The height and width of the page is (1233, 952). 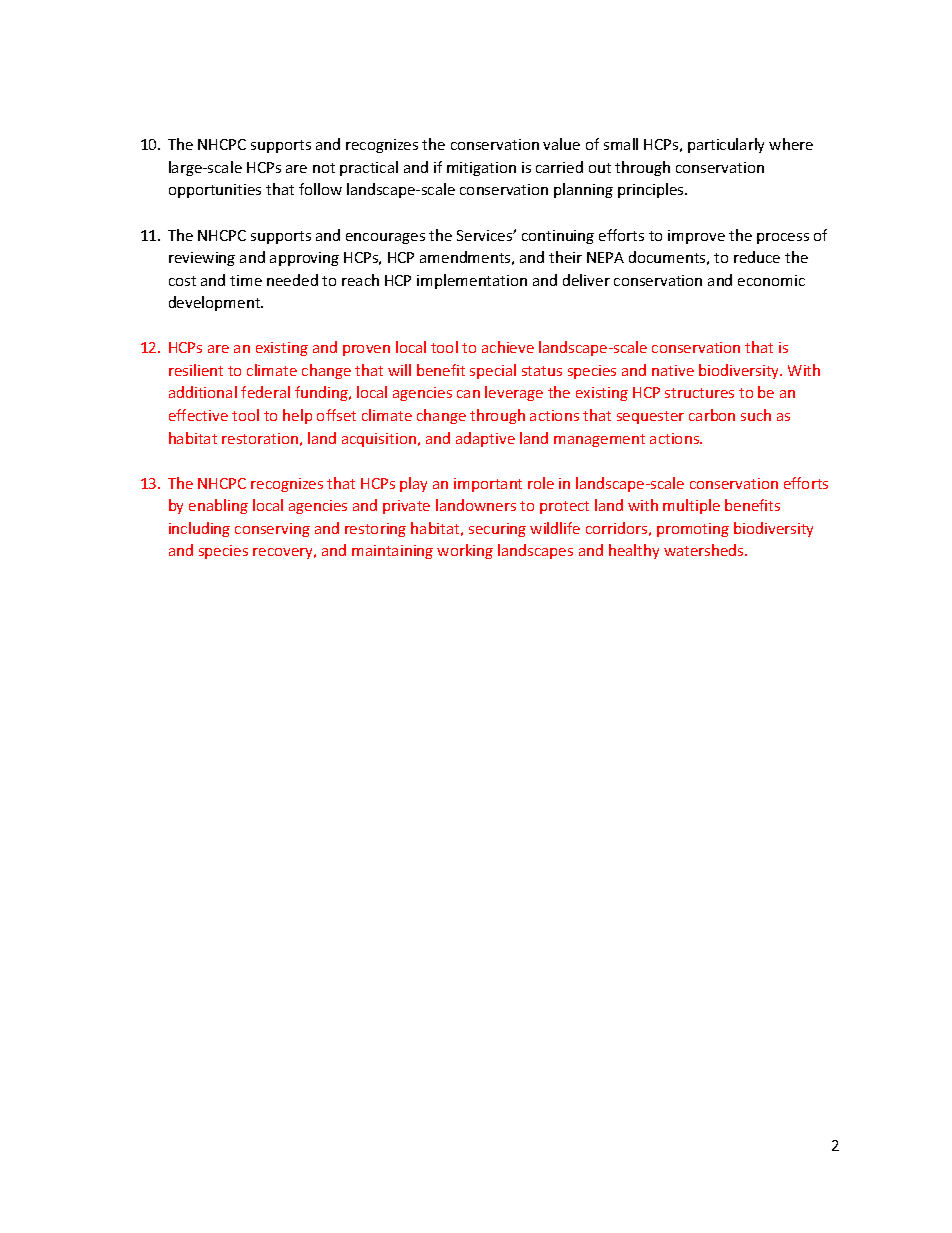 I want to click on achieve, so click(x=508, y=347).
